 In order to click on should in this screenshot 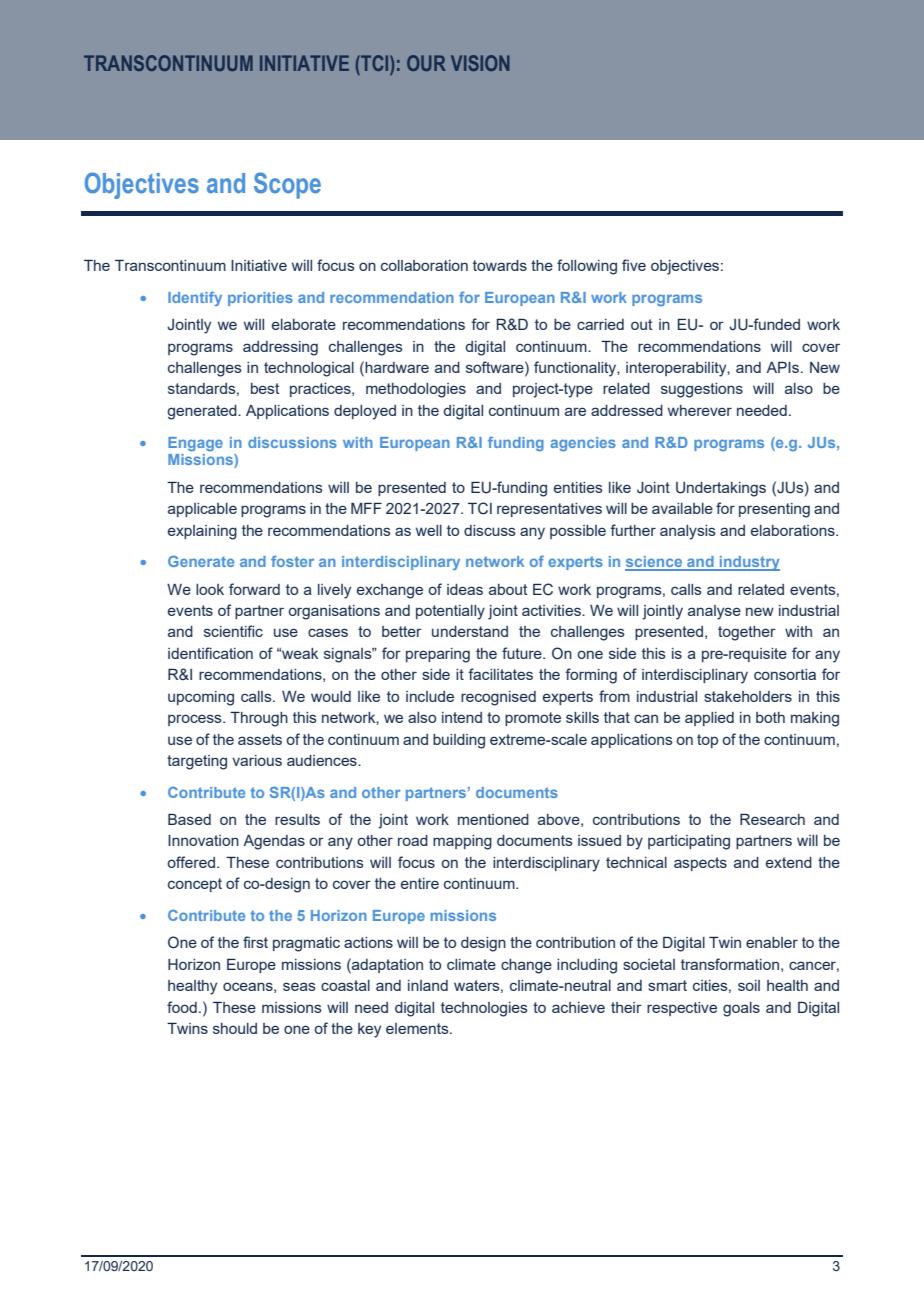, I will do `click(235, 1028)`.
